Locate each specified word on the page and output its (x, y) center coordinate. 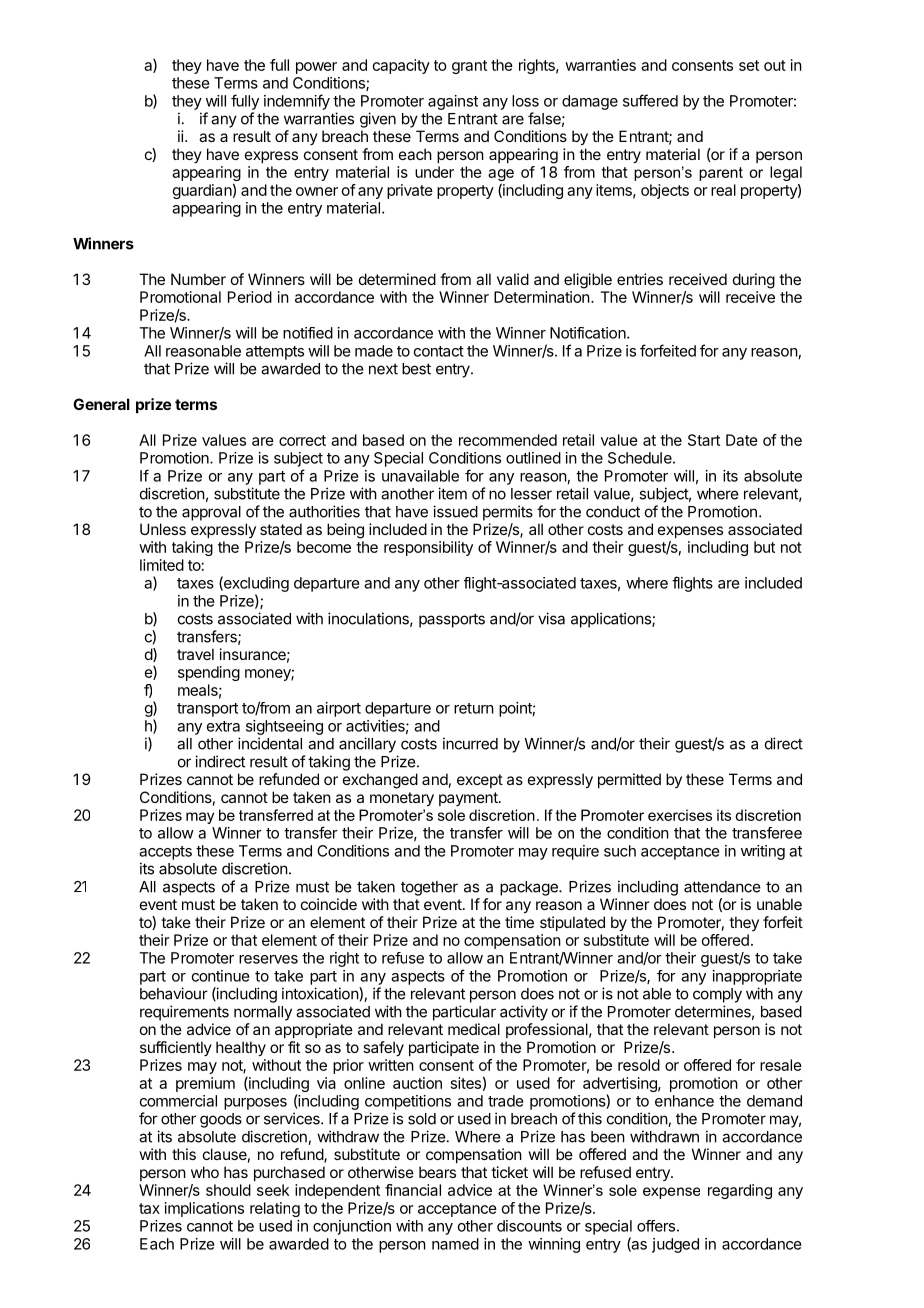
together (429, 888)
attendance (722, 887)
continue (221, 976)
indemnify (297, 102)
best (416, 369)
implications (204, 1209)
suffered (650, 100)
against (453, 102)
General (101, 404)
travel (195, 654)
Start (704, 440)
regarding (740, 1191)
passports (452, 620)
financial (413, 1190)
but (764, 547)
